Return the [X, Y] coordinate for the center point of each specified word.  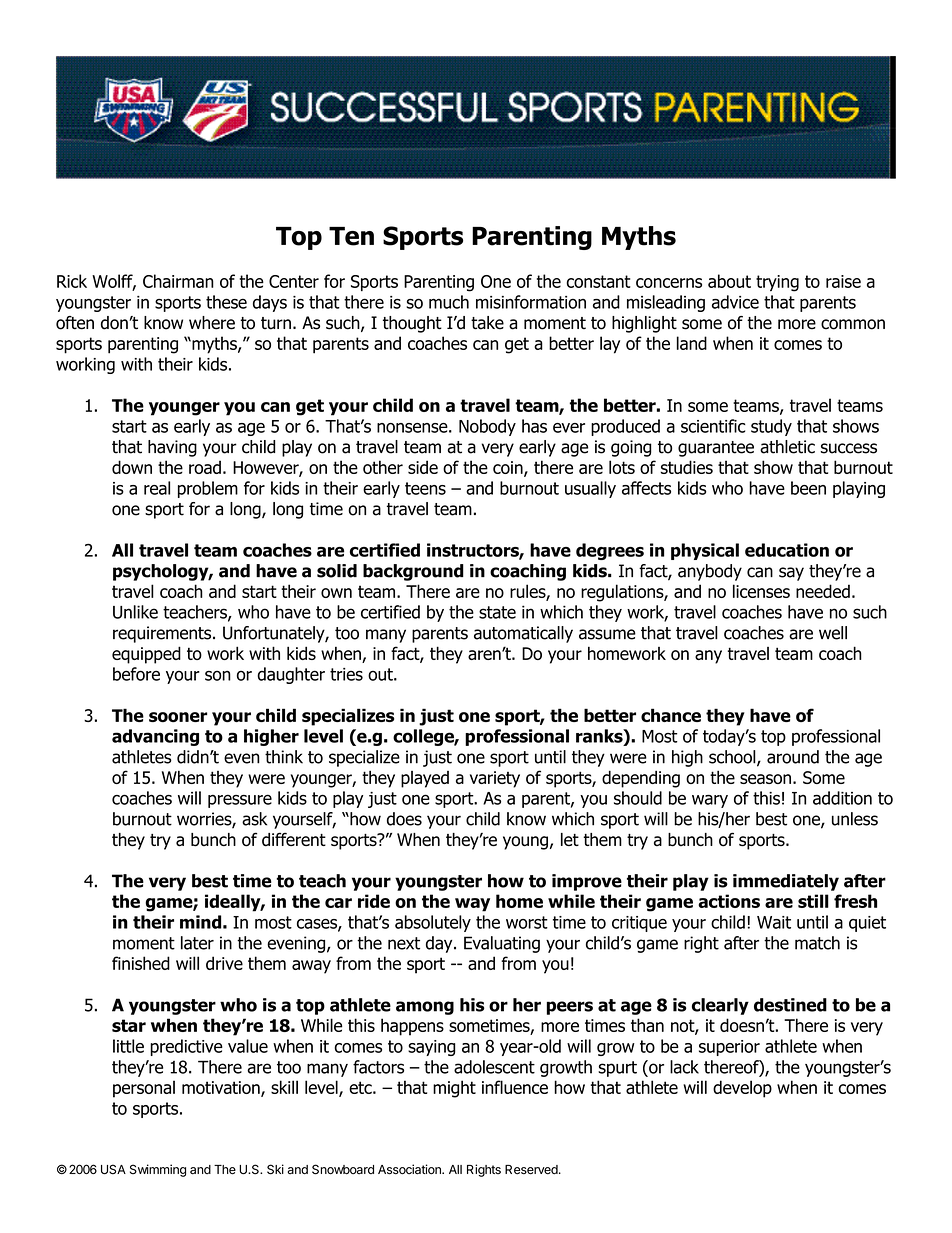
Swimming [158, 1170]
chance [671, 715]
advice [735, 302]
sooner [178, 717]
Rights [484, 1170]
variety [495, 779]
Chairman [178, 281]
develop [742, 1089]
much [449, 302]
